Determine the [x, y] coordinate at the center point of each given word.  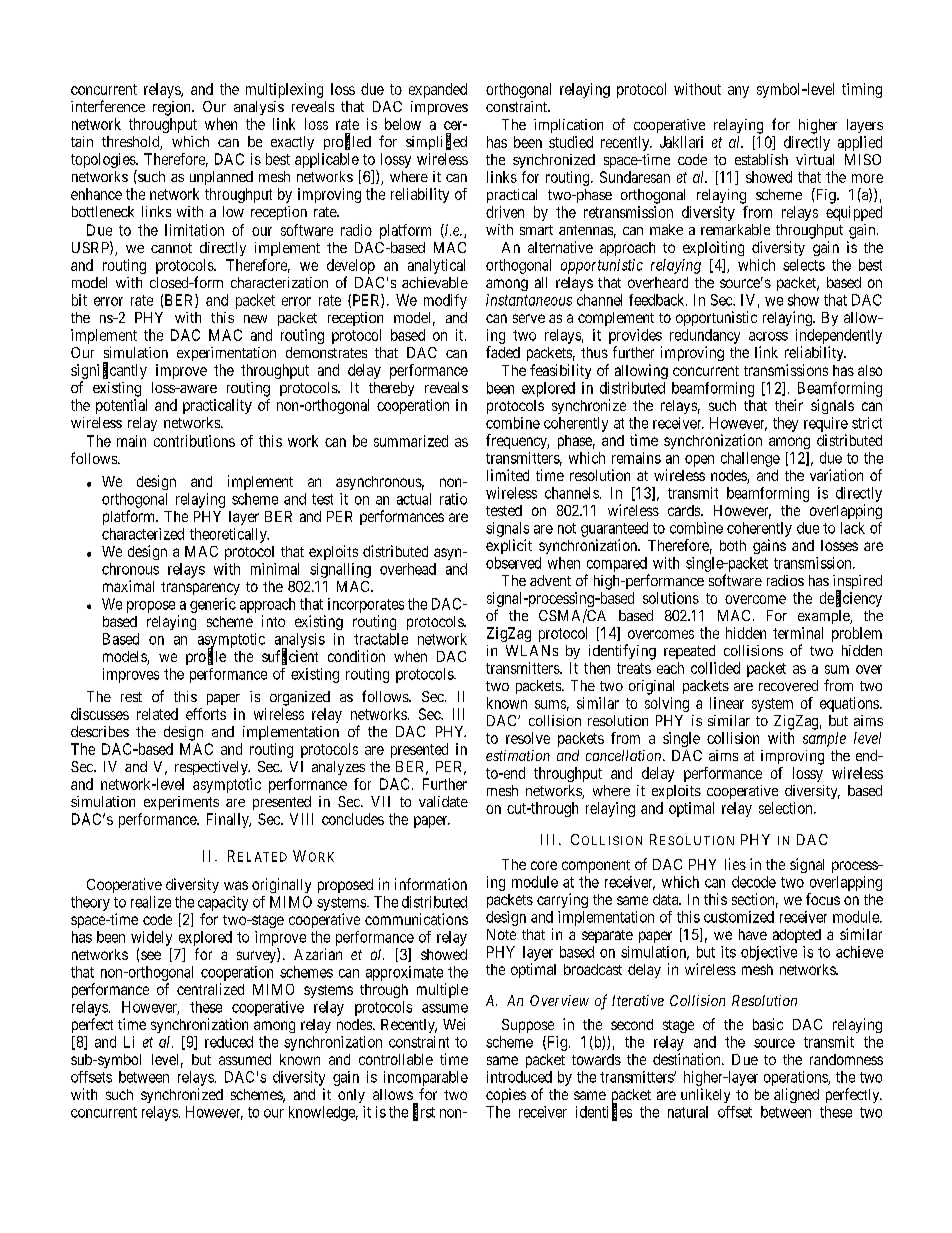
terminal [798, 633]
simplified [436, 142]
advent [550, 580]
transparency [200, 588]
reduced [229, 1042]
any [738, 92]
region [173, 108]
